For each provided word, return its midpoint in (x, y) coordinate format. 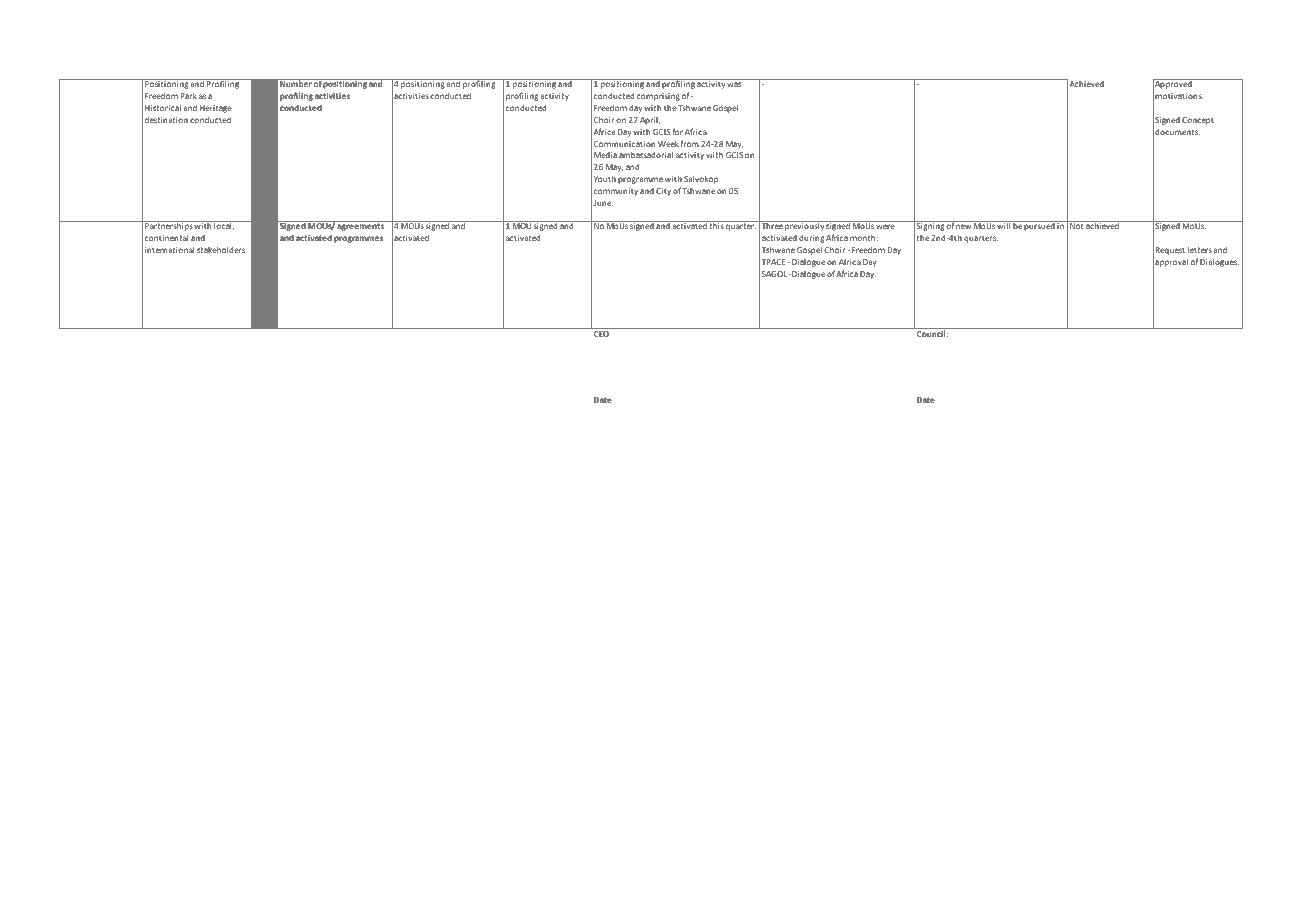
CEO (601, 334)
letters (1200, 249)
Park (188, 96)
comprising (658, 97)
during (812, 239)
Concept (1198, 121)
